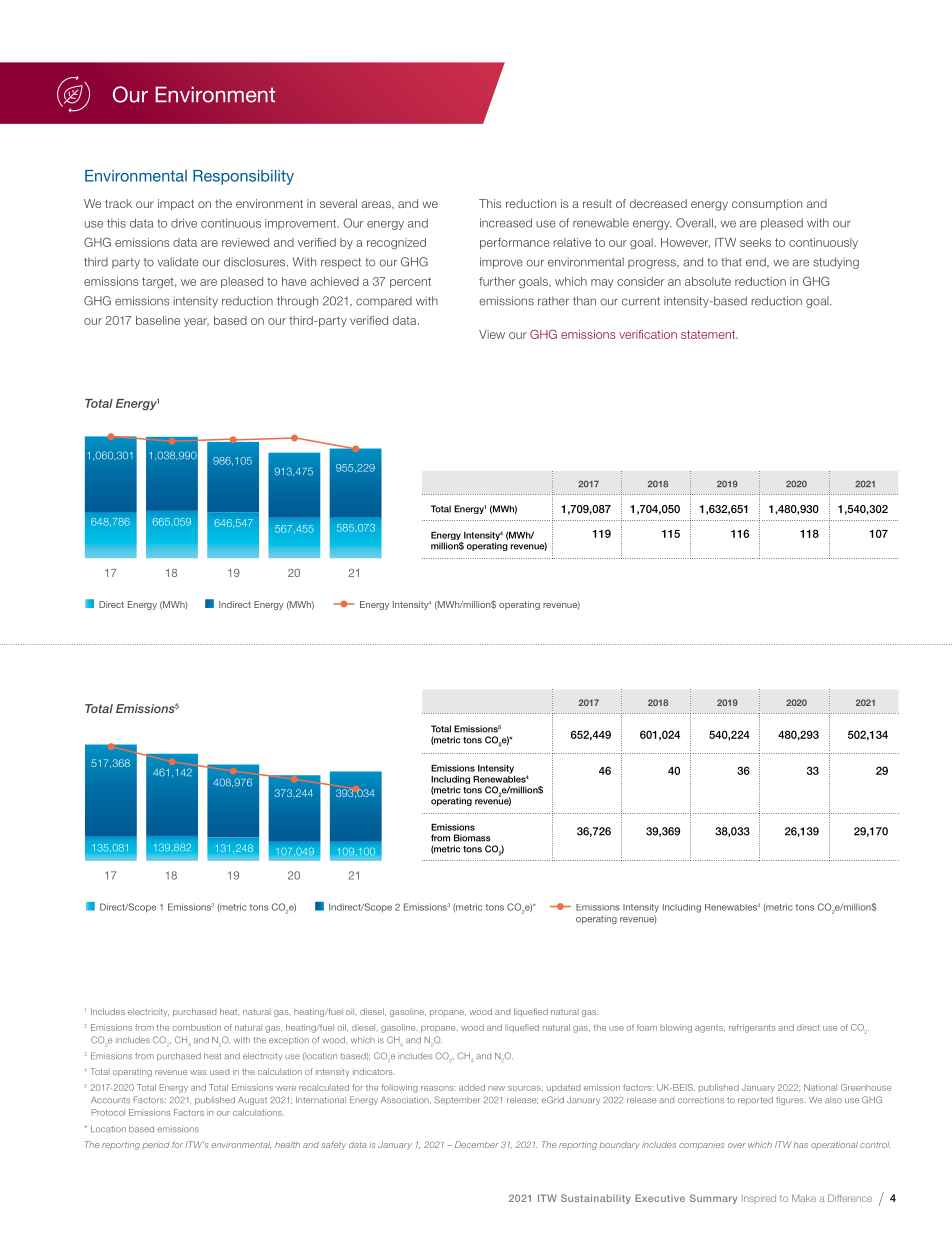 The height and width of the screenshot is (1233, 952). Describe the element at coordinates (196, 322) in the screenshot. I see `year` at that location.
